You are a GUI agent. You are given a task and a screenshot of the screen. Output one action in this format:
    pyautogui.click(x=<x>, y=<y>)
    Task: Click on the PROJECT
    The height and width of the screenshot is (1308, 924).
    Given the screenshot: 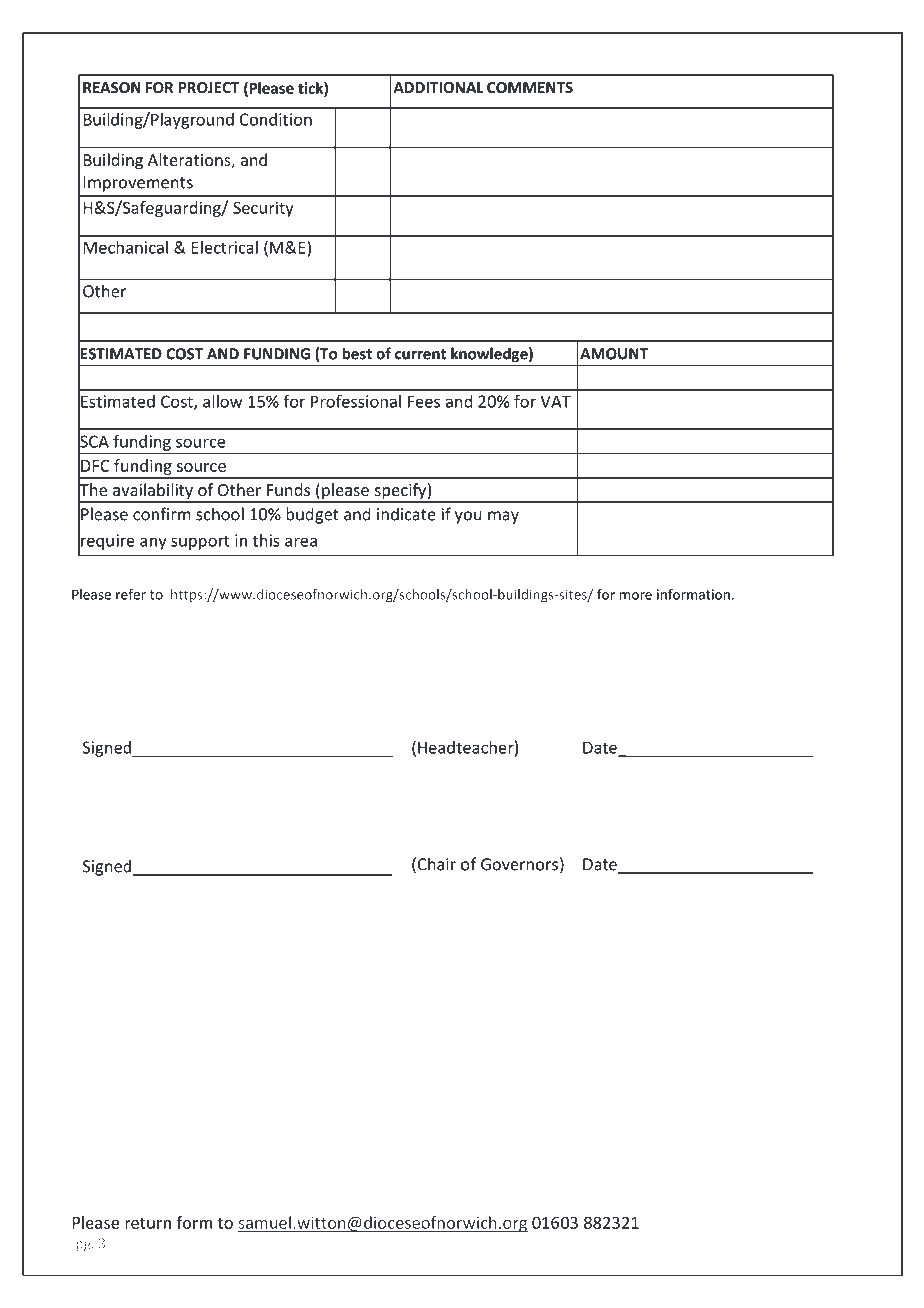 What is the action you would take?
    pyautogui.click(x=209, y=87)
